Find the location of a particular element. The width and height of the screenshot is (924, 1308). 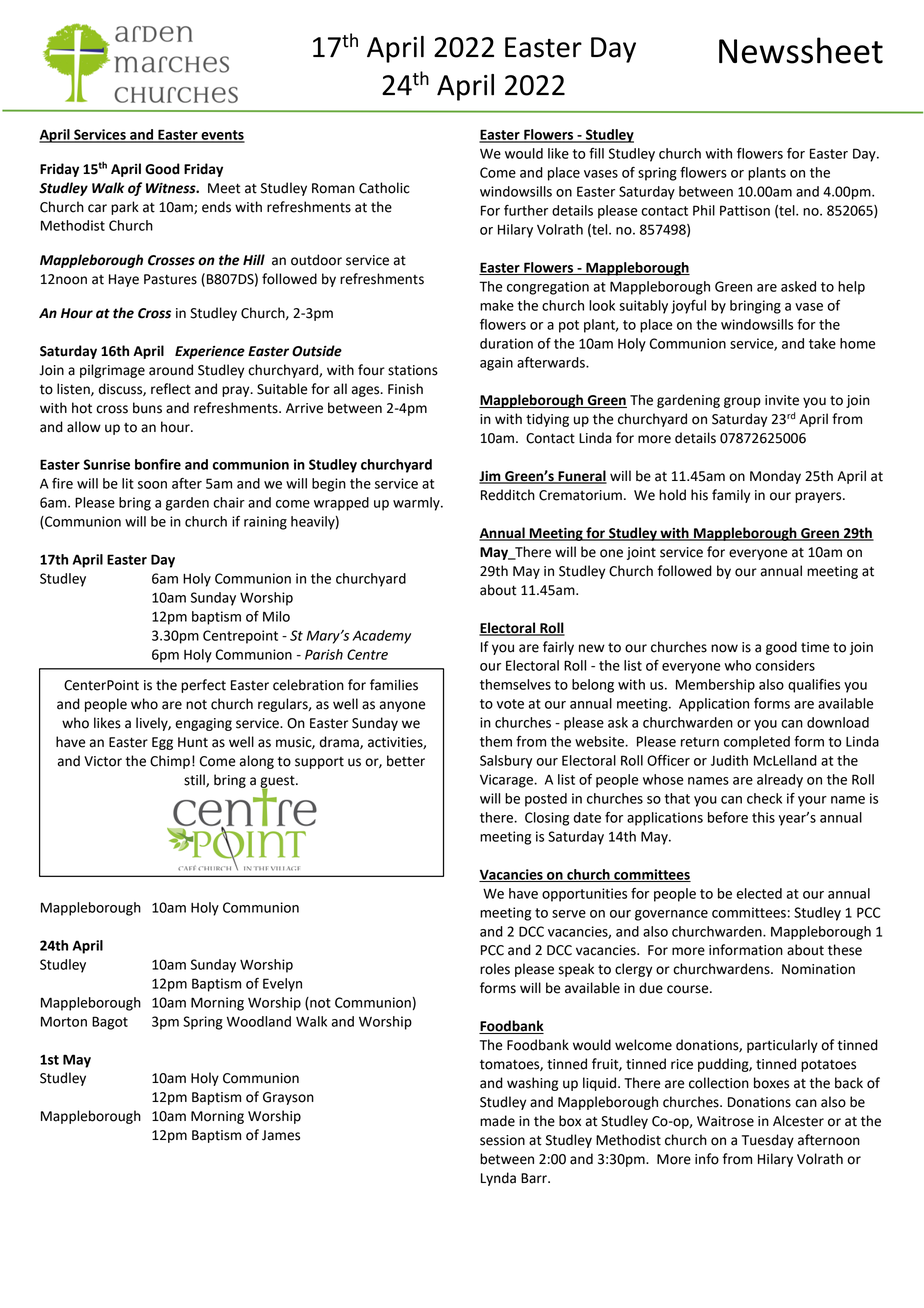

soon is located at coordinates (152, 485).
